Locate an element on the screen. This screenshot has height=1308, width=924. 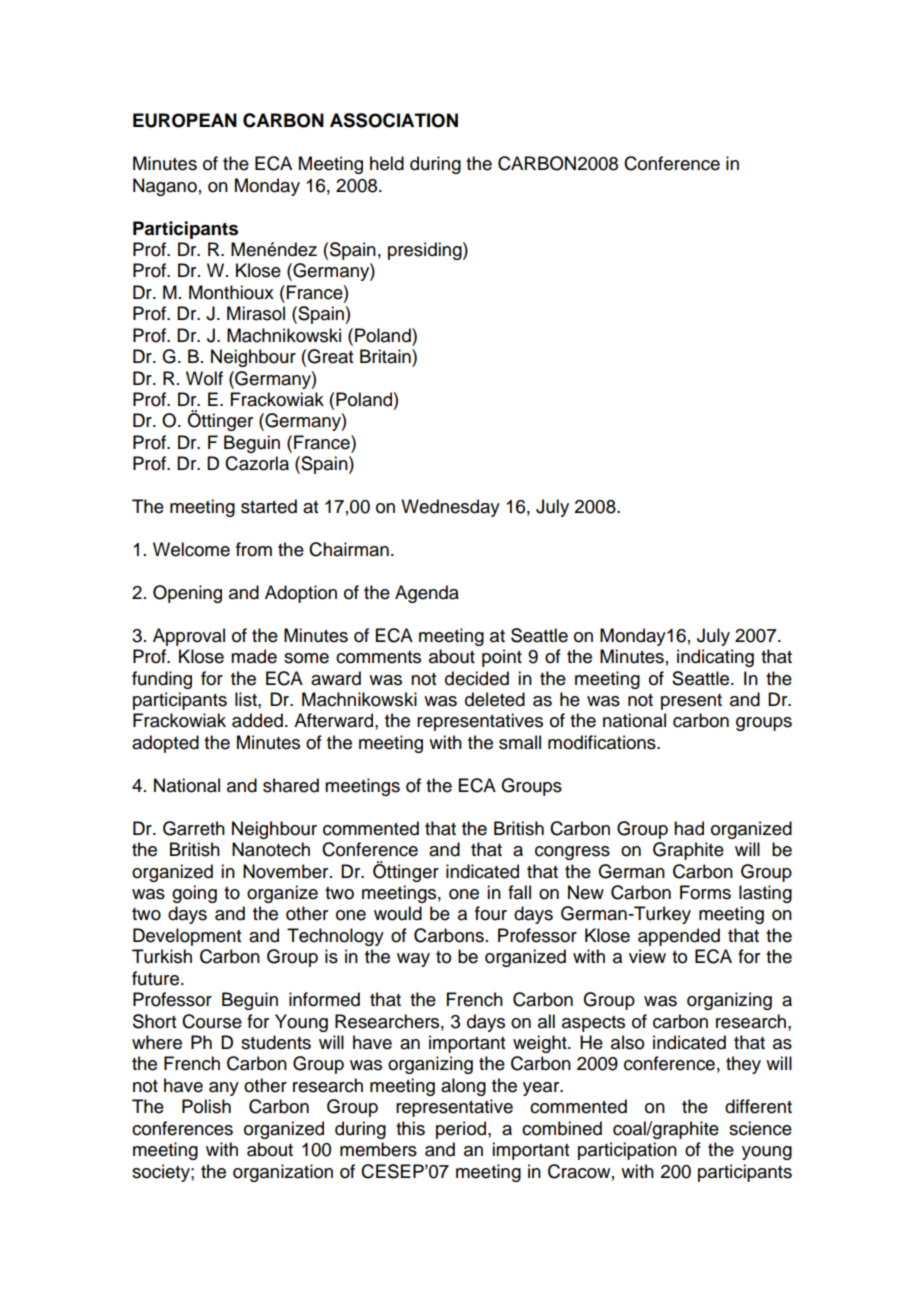
small is located at coordinates (520, 742).
